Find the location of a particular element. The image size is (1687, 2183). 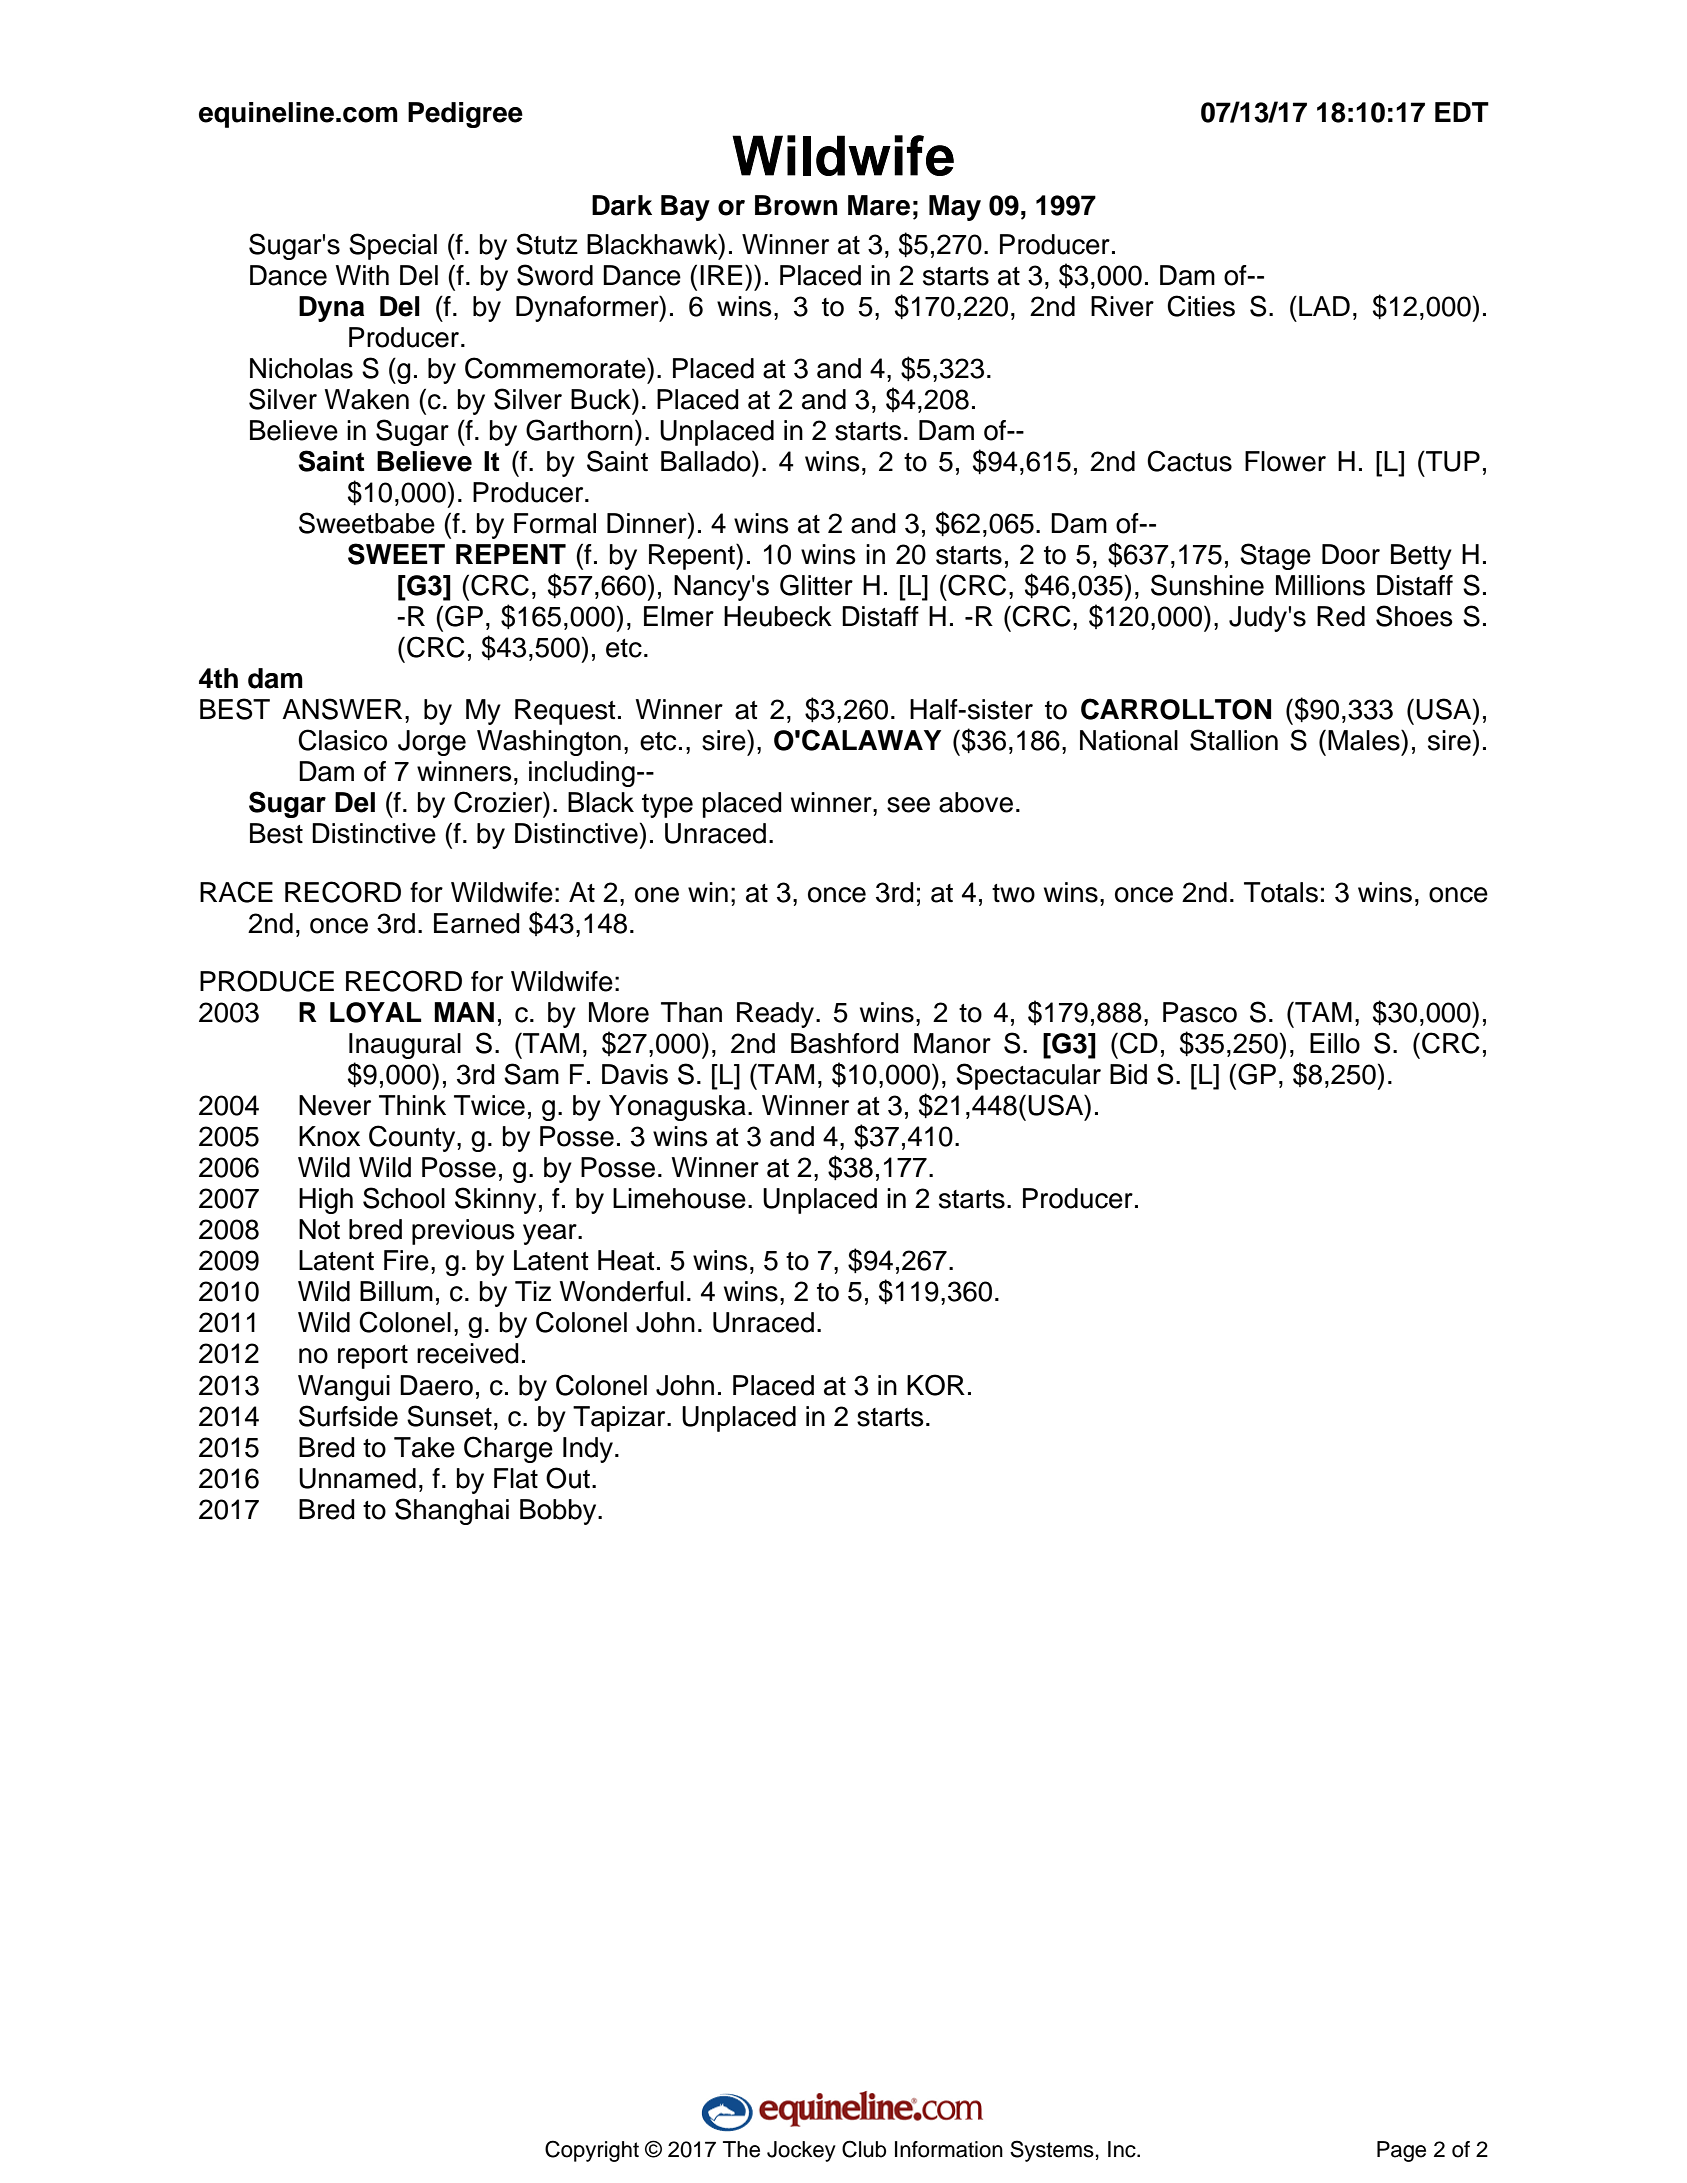

EDT is located at coordinates (1462, 112).
